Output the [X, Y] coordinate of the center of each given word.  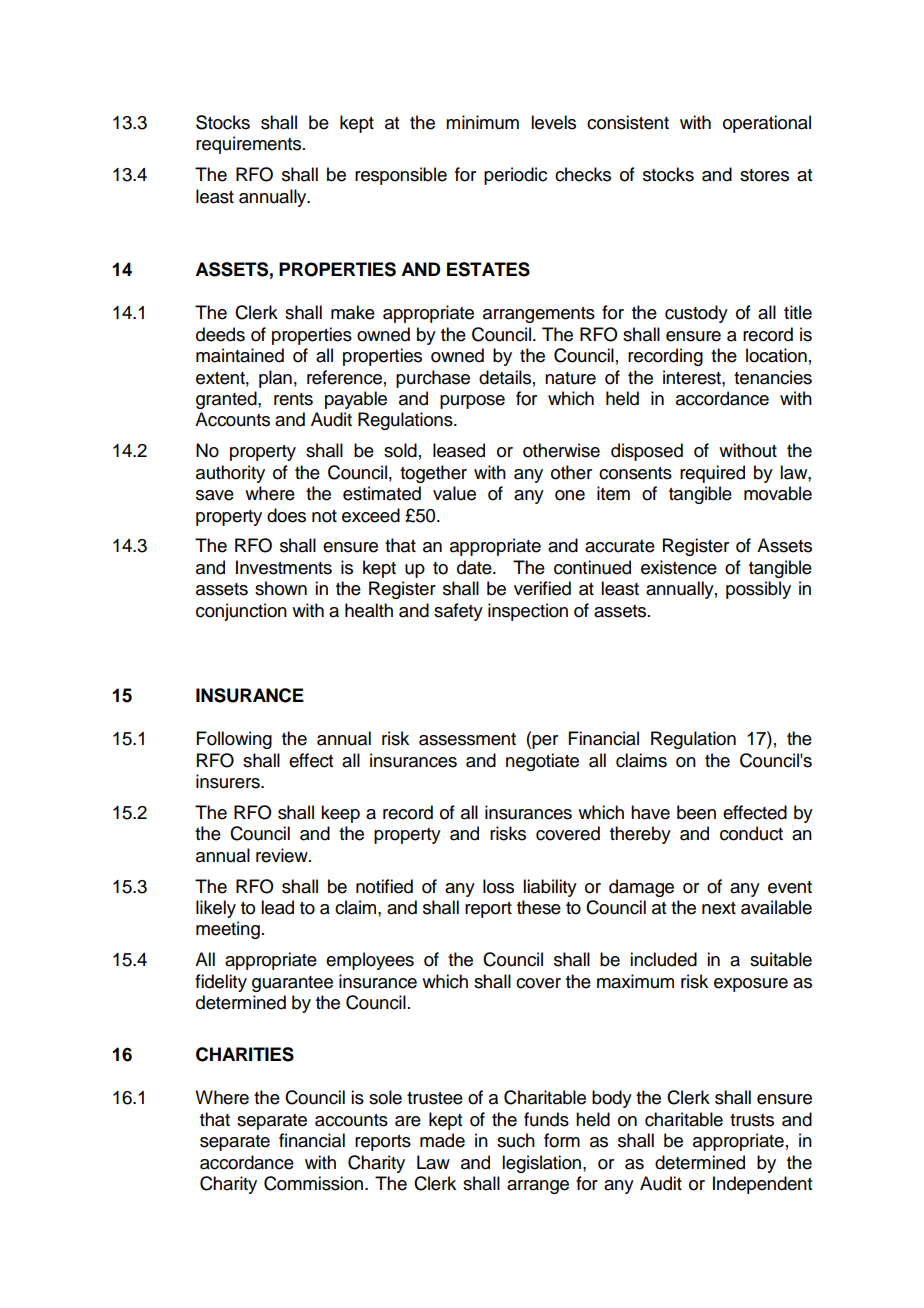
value [454, 493]
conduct [751, 833]
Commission [315, 1183]
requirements [250, 145]
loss [498, 886]
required [712, 474]
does [286, 515]
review [283, 855]
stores [764, 175]
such [516, 1140]
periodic [515, 176]
